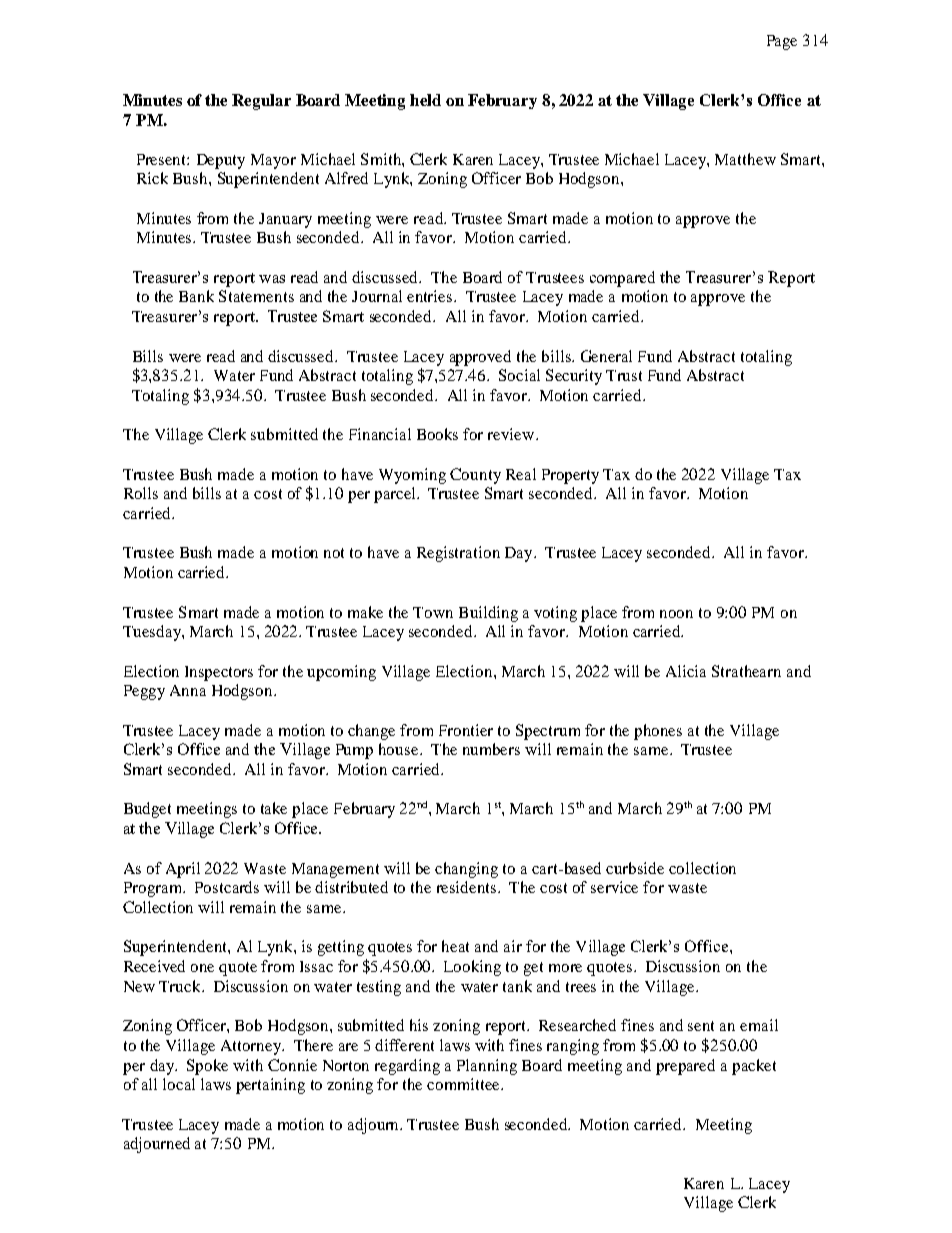  I want to click on Tuesday, so click(153, 633).
